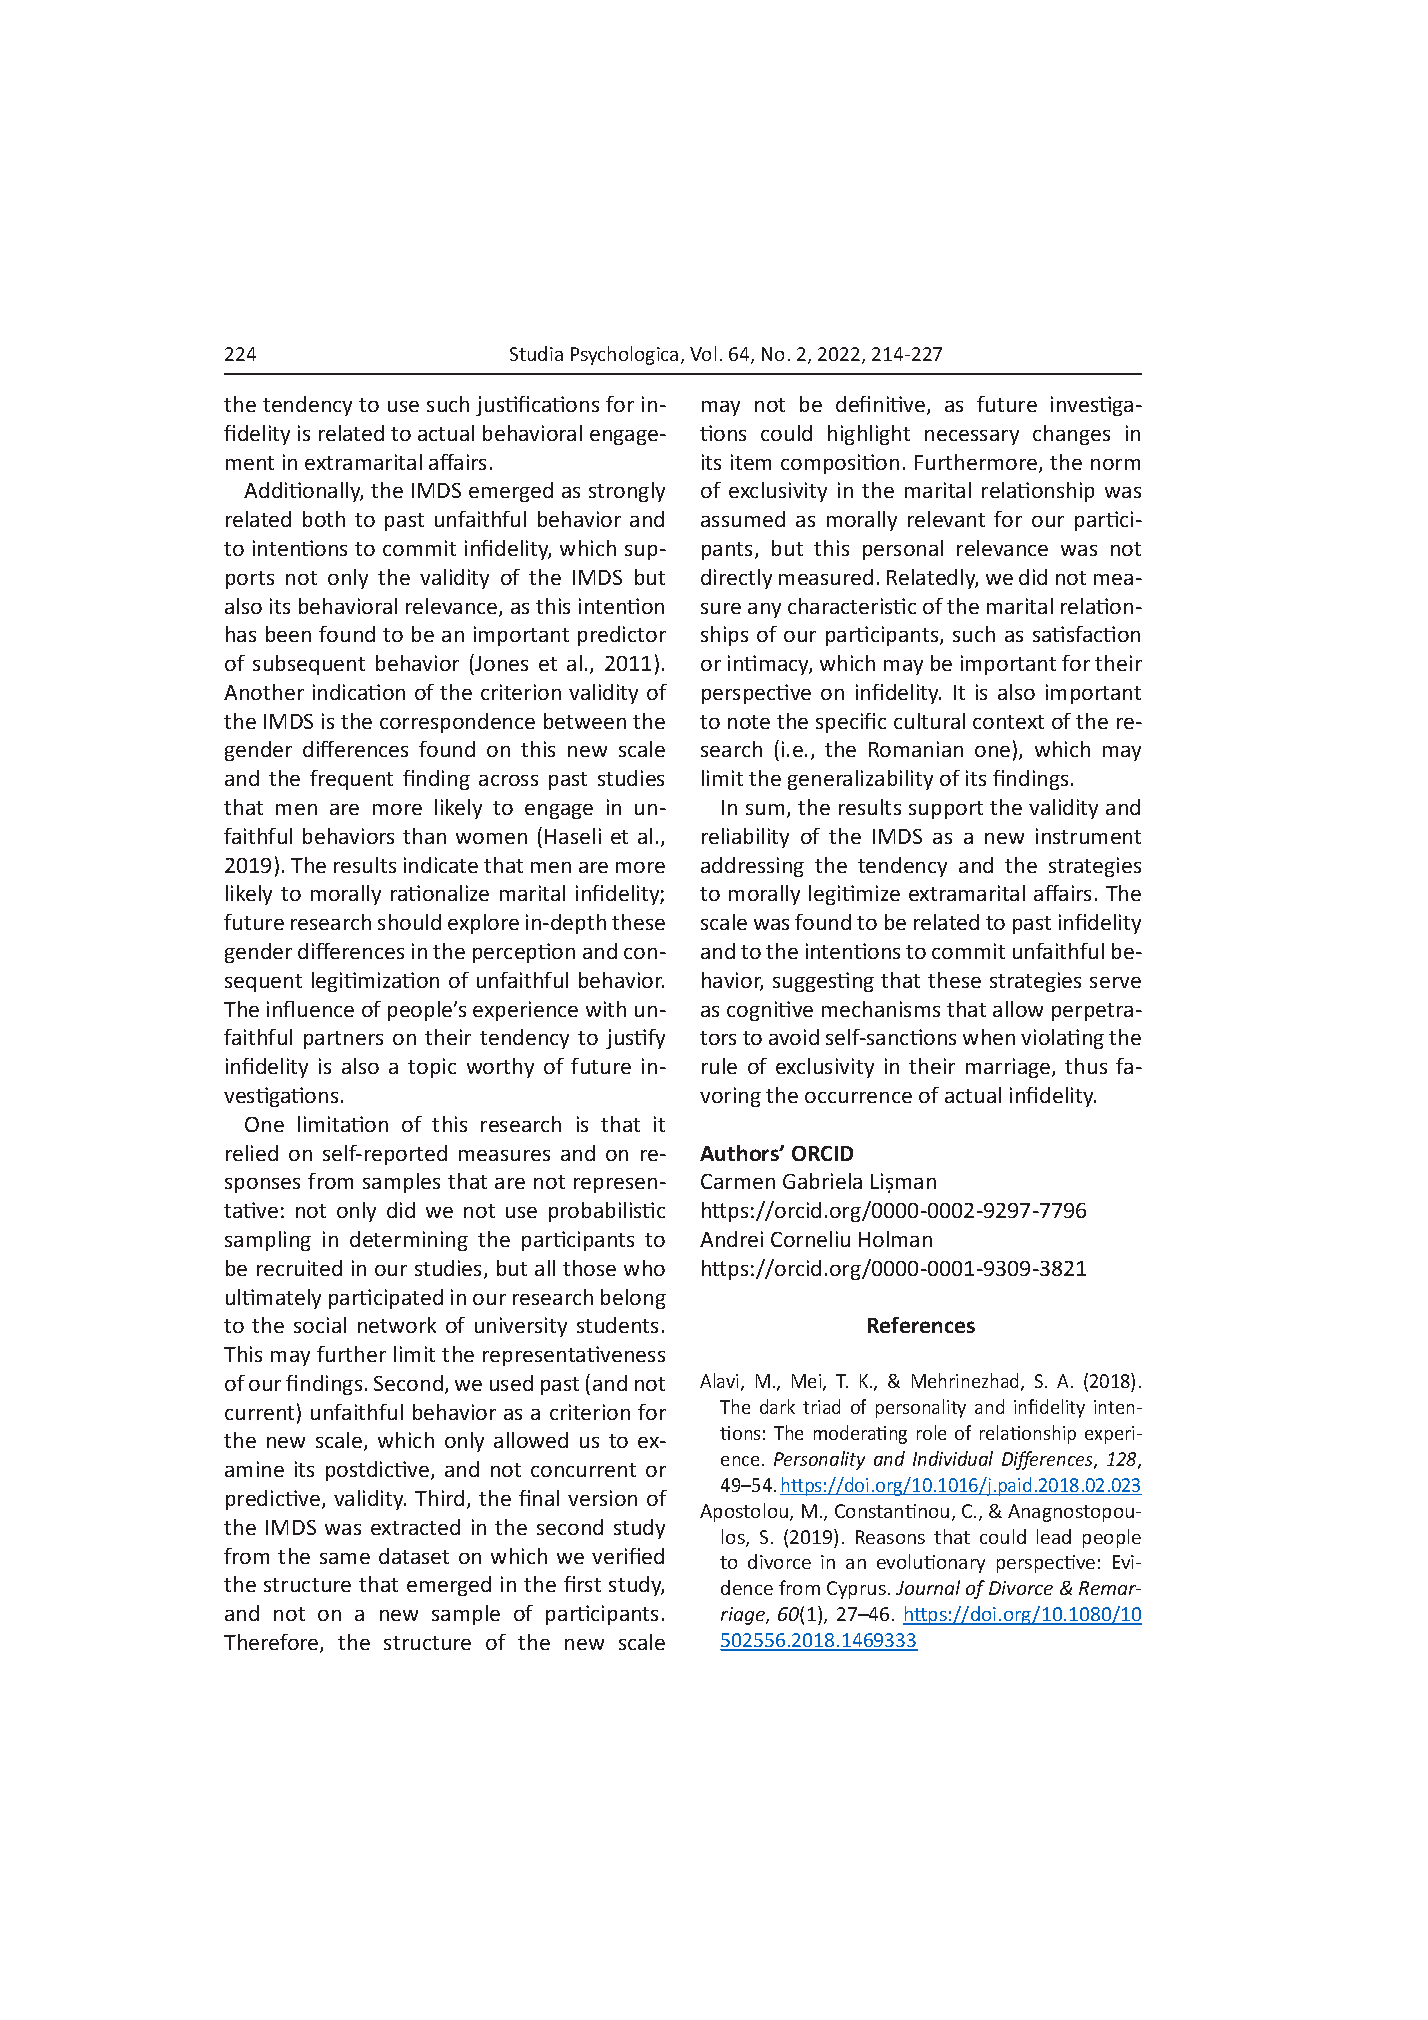 The image size is (1428, 2020). I want to click on item, so click(751, 462).
